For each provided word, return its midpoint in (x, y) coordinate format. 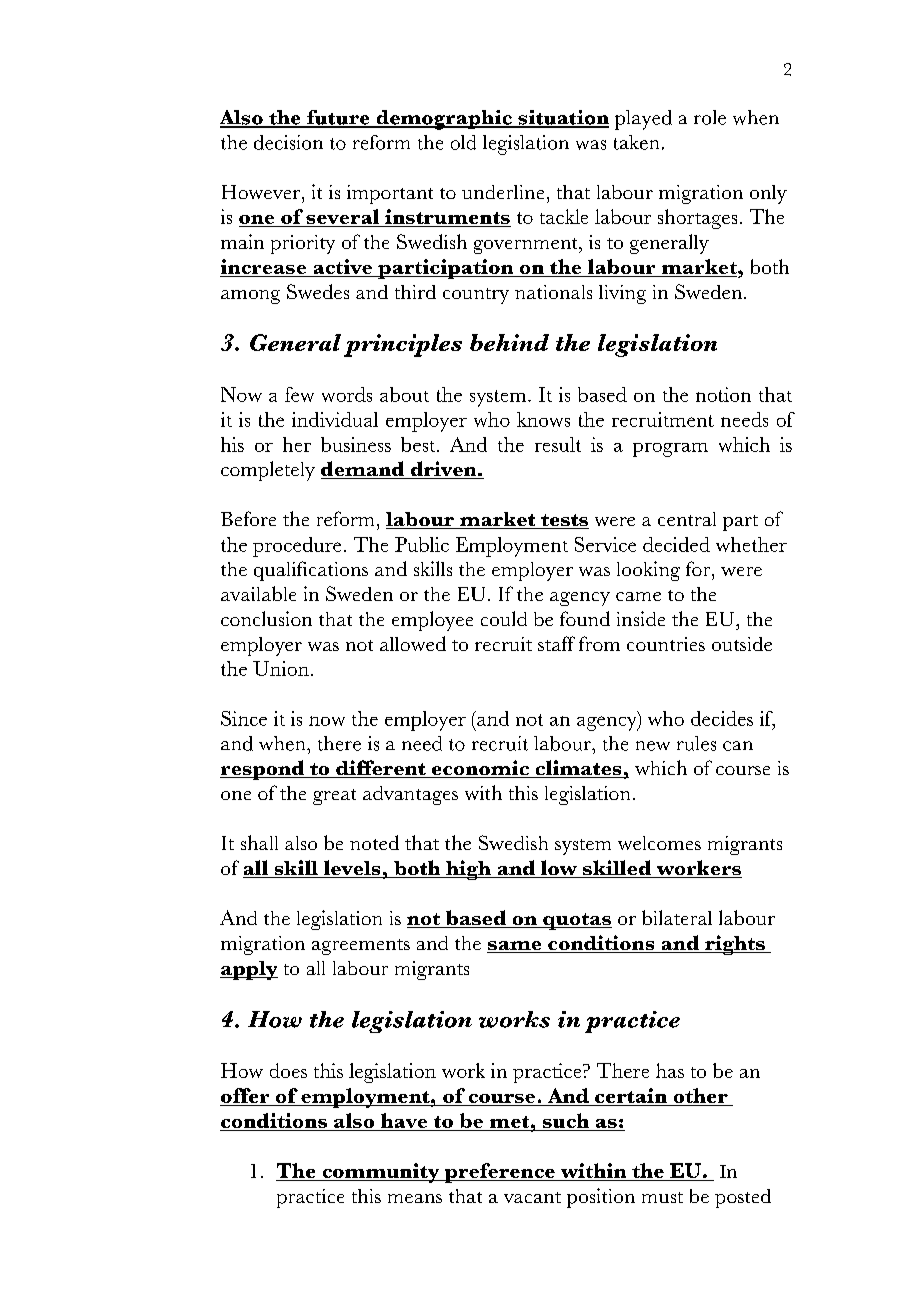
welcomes (659, 843)
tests (564, 521)
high (468, 870)
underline (503, 192)
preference (499, 1173)
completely (268, 471)
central (687, 519)
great (334, 797)
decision (288, 142)
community (380, 1173)
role (710, 117)
